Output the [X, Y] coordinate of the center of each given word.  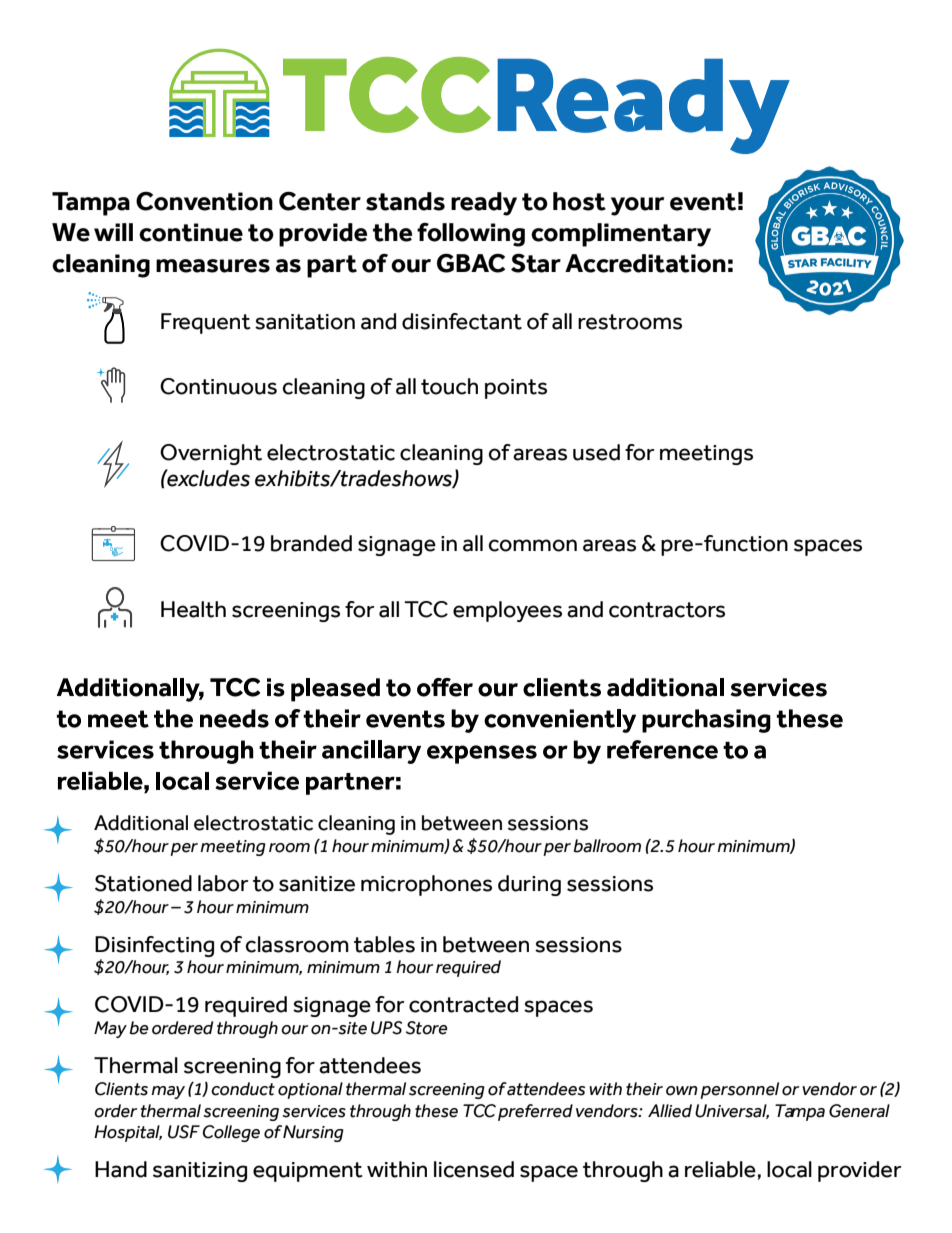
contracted [463, 1004]
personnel [739, 1090]
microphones [426, 885]
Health [193, 609]
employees [507, 611]
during [529, 885]
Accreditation [645, 263]
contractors [667, 610]
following [471, 235]
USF [184, 1132]
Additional [141, 823]
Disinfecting [154, 946]
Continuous [218, 386]
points [516, 389]
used [596, 452]
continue [191, 232]
